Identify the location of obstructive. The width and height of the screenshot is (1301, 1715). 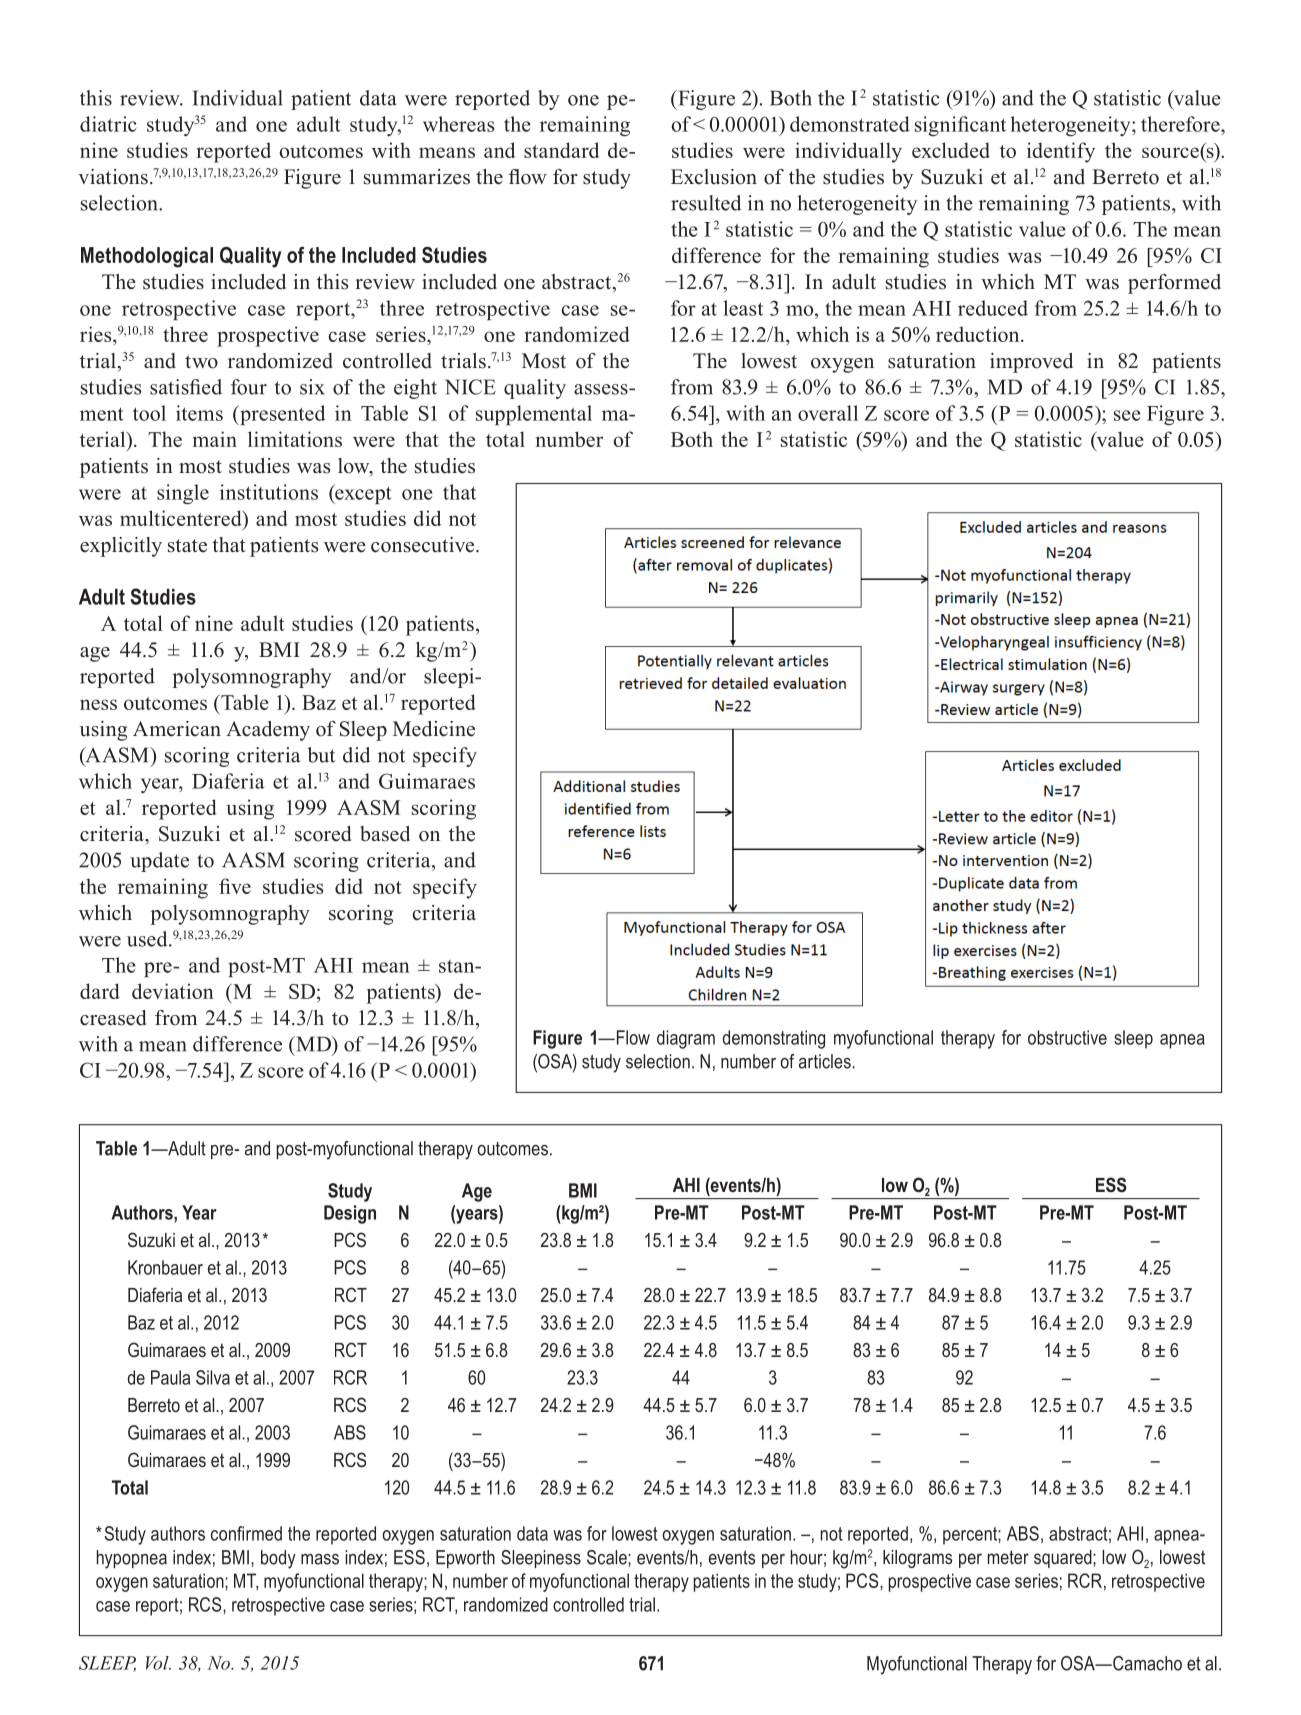
(1067, 1037).
